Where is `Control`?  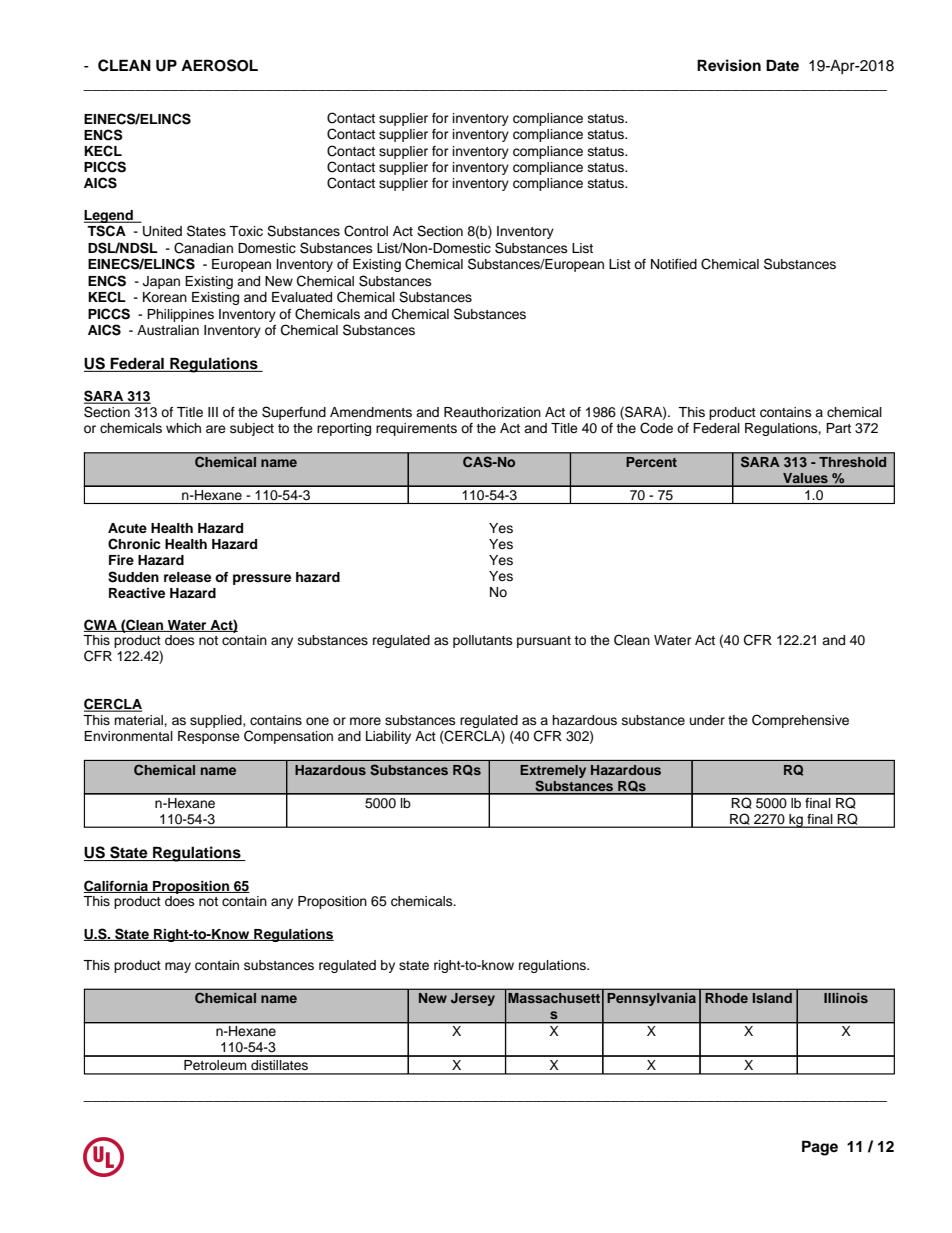 Control is located at coordinates (366, 231).
